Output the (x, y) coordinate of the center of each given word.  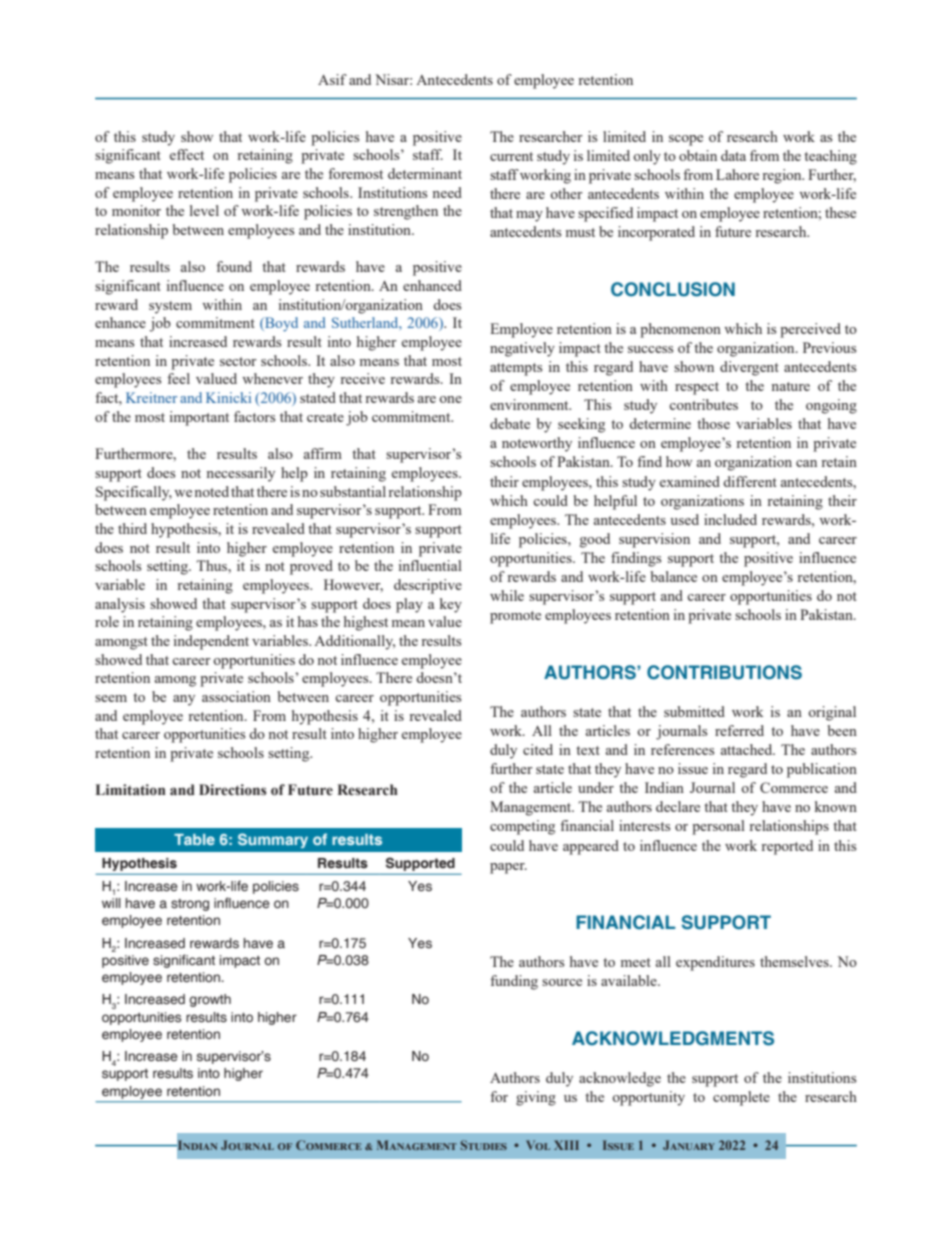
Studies (483, 1145)
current (511, 156)
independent (211, 642)
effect (187, 154)
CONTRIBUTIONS (724, 672)
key (451, 605)
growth (210, 1000)
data (733, 155)
